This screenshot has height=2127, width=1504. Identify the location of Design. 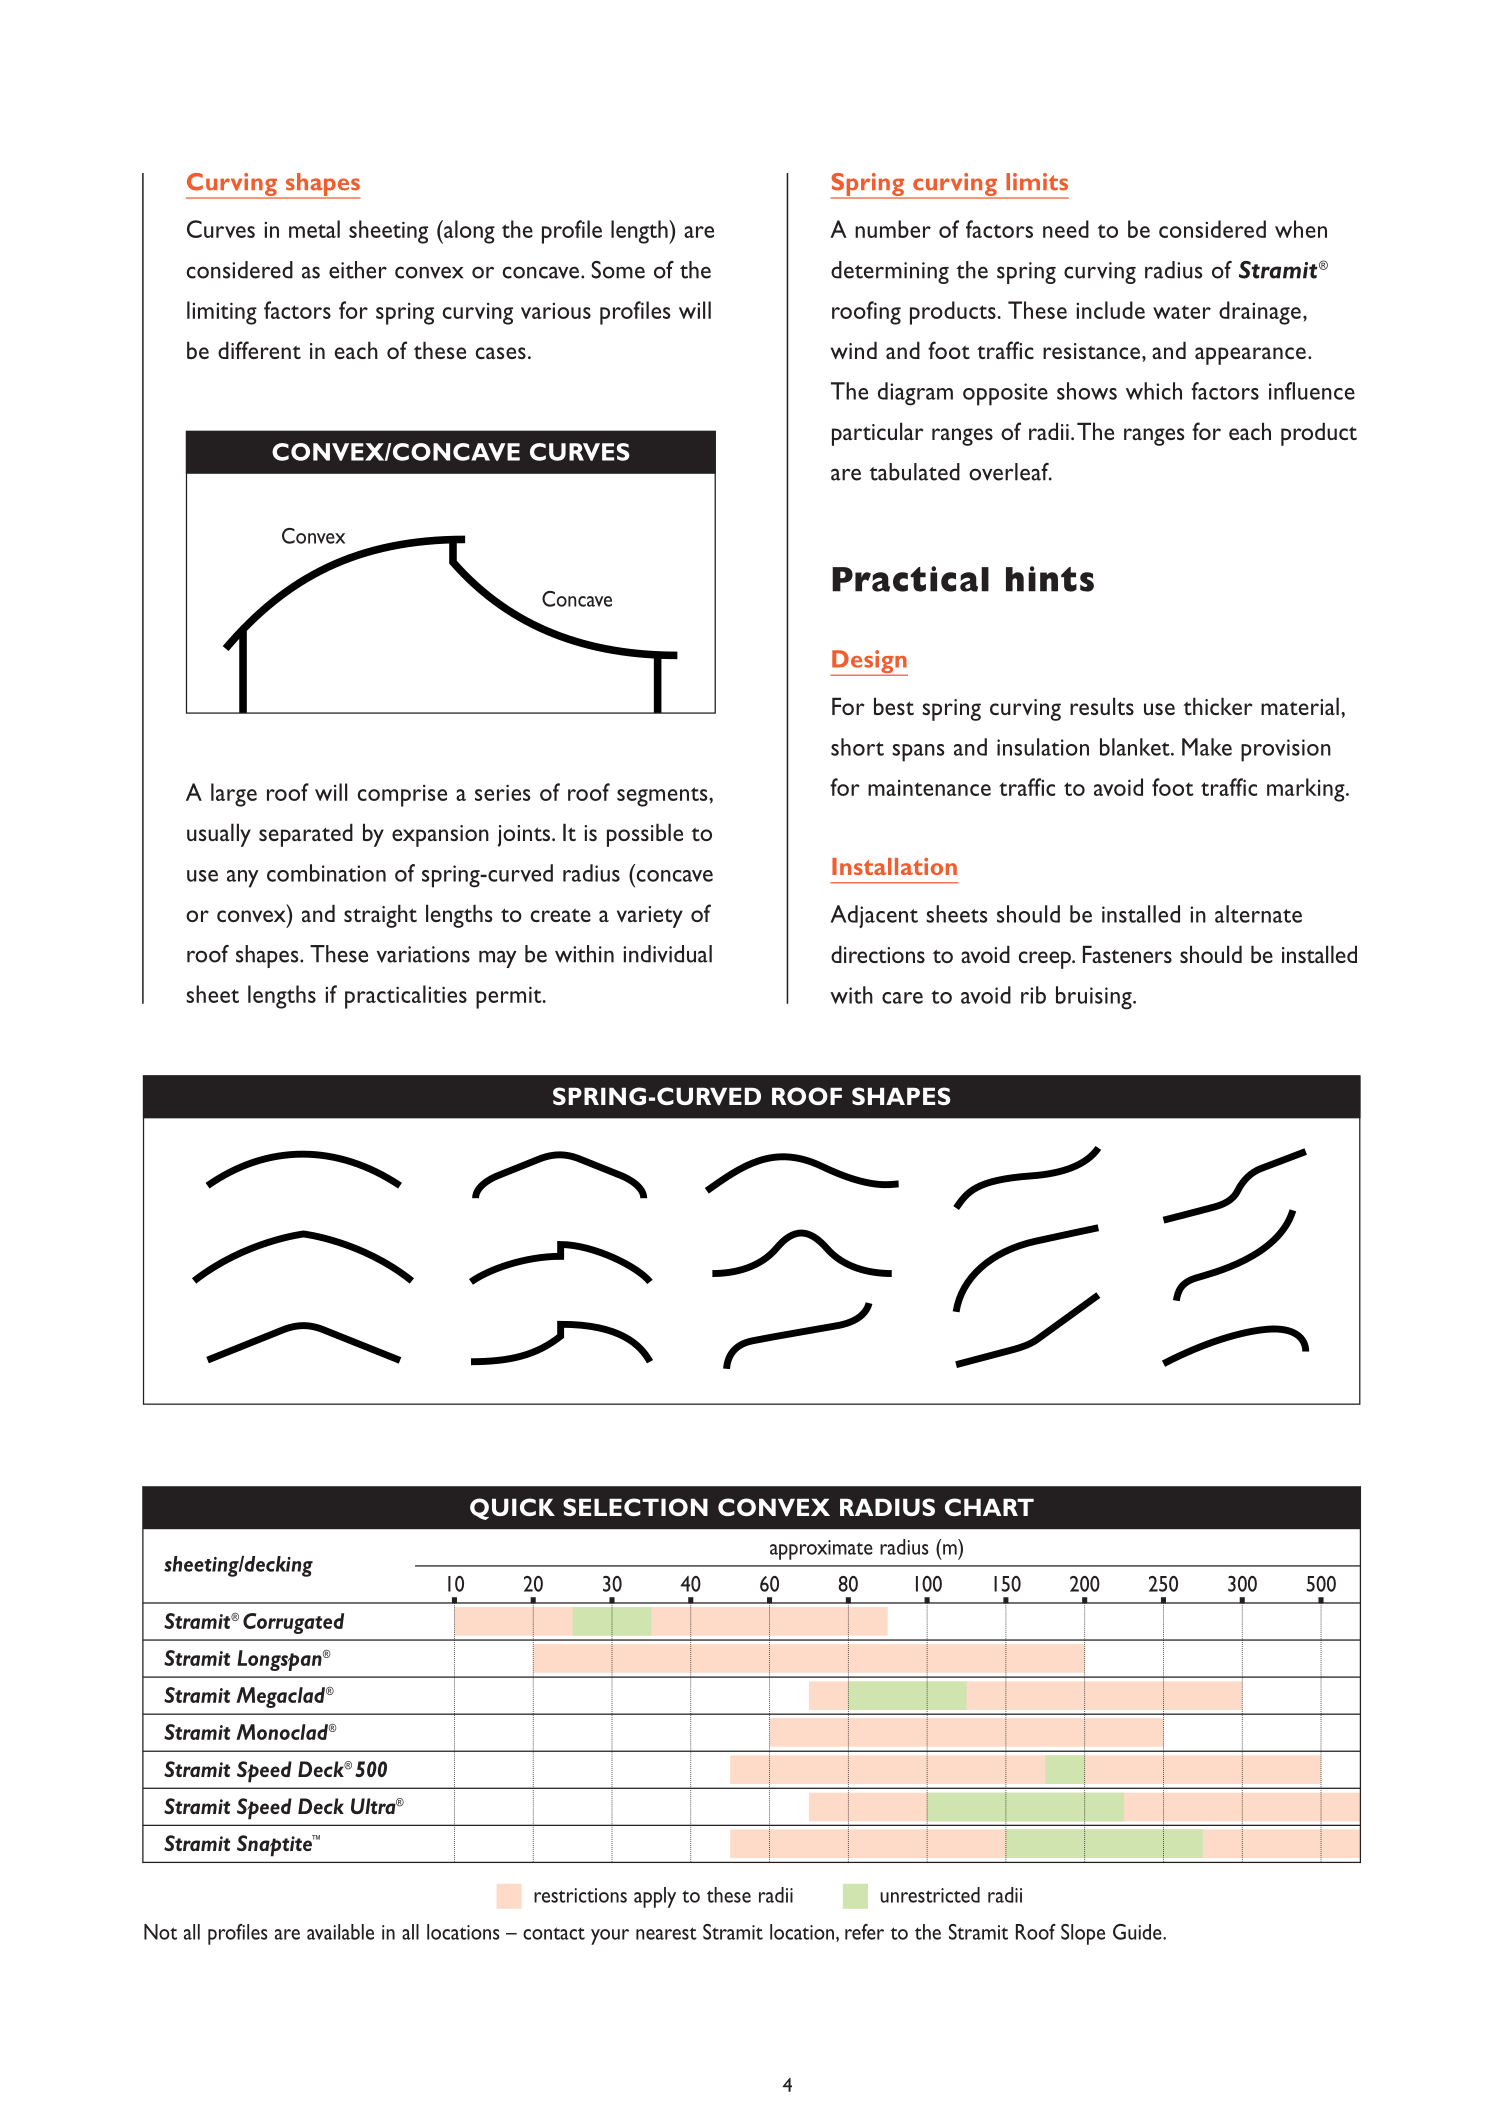
(869, 663).
